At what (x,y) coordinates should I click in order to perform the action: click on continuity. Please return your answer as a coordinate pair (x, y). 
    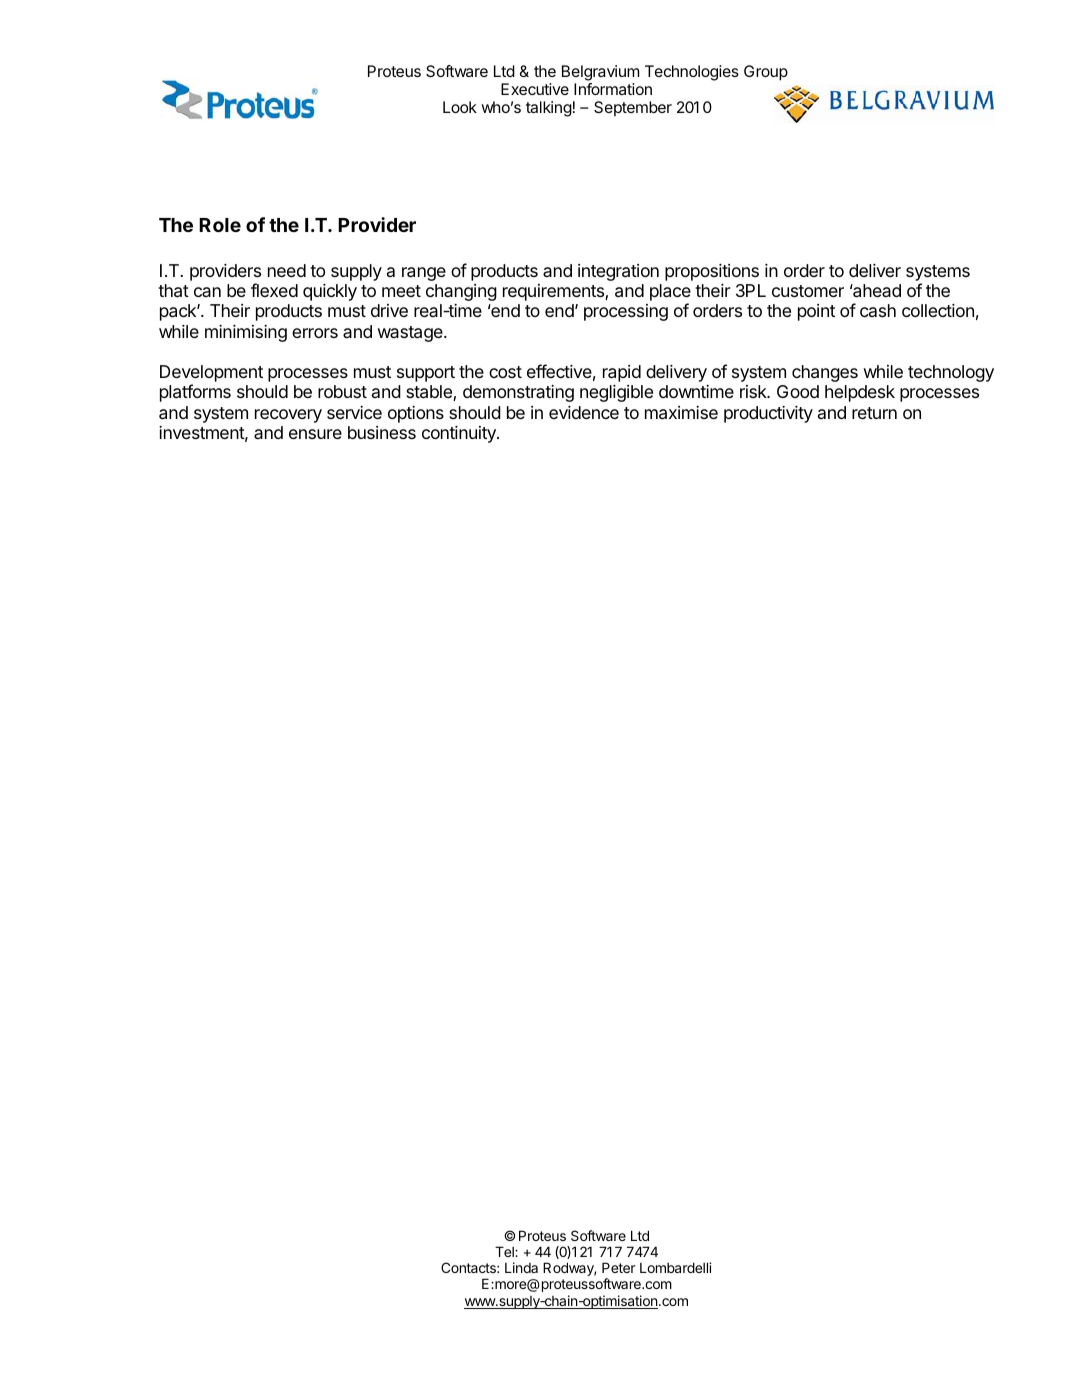
    Looking at the image, I should click on (460, 434).
